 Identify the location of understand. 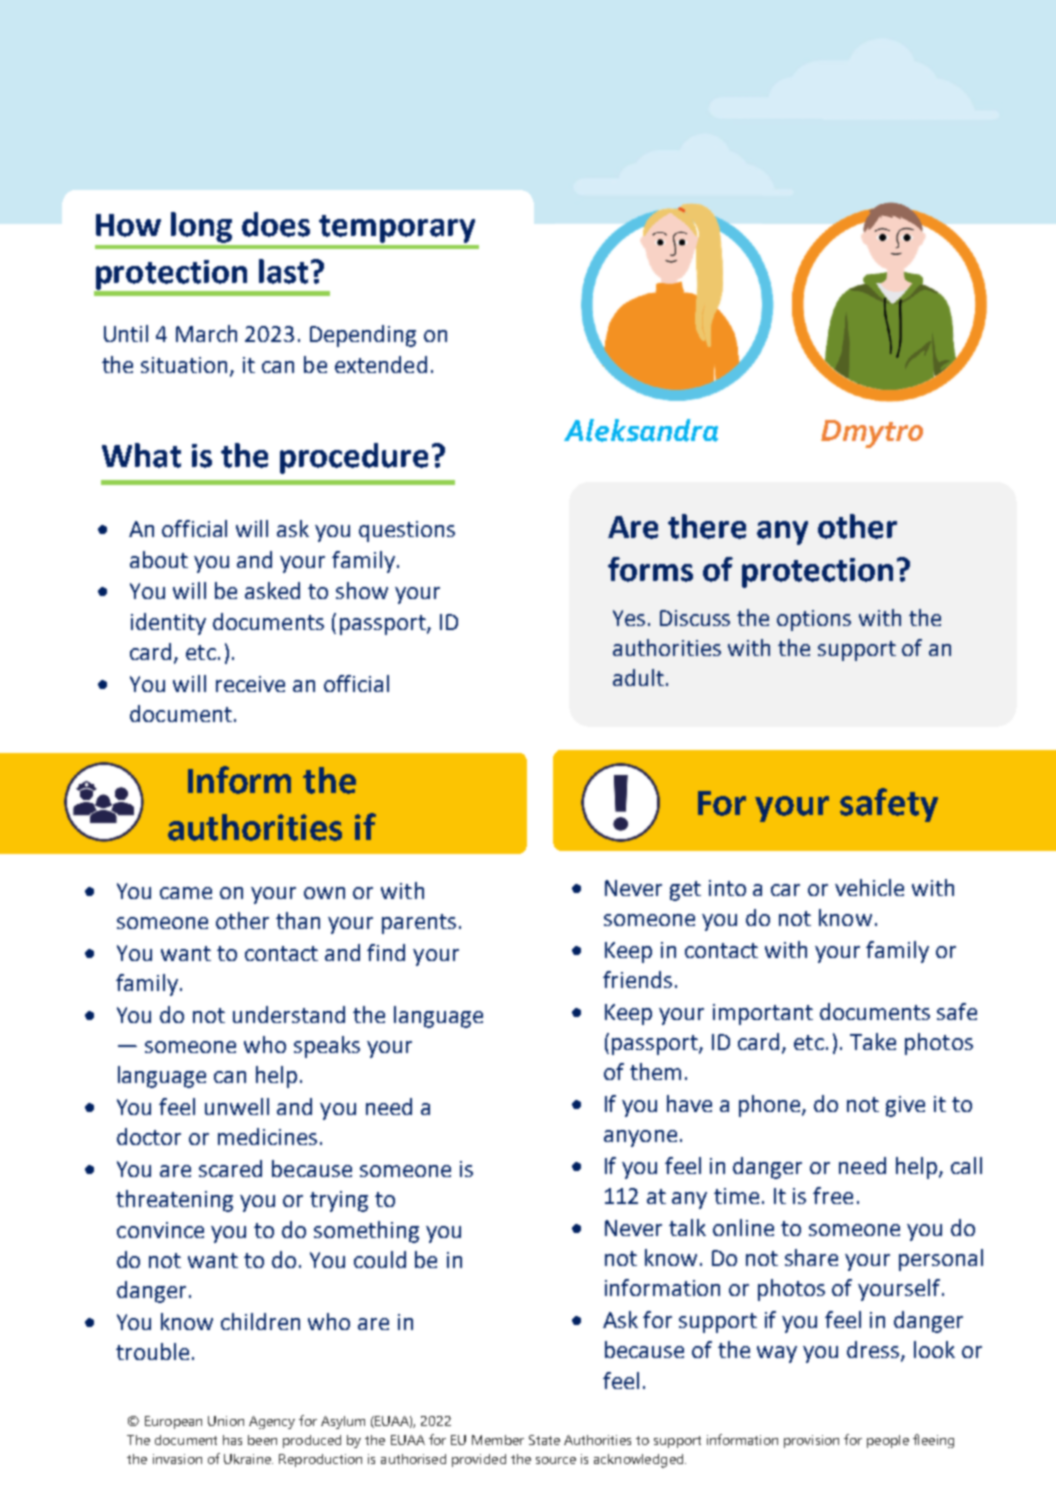
(289, 1014).
